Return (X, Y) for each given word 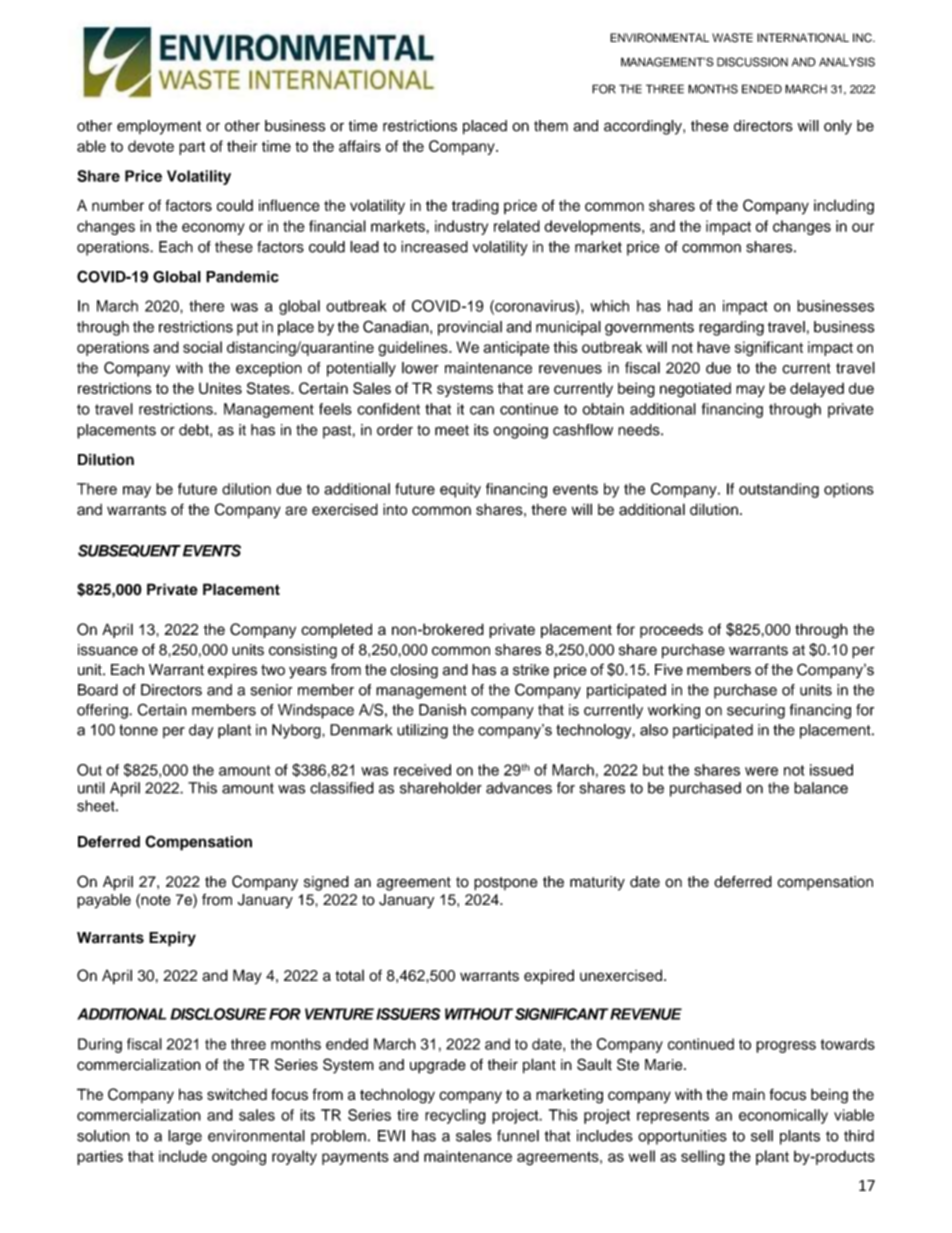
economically (783, 1116)
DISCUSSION (752, 62)
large (185, 1137)
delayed (817, 390)
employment (159, 127)
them (551, 126)
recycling (455, 1116)
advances (519, 788)
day (201, 731)
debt (195, 430)
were (761, 771)
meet (452, 430)
